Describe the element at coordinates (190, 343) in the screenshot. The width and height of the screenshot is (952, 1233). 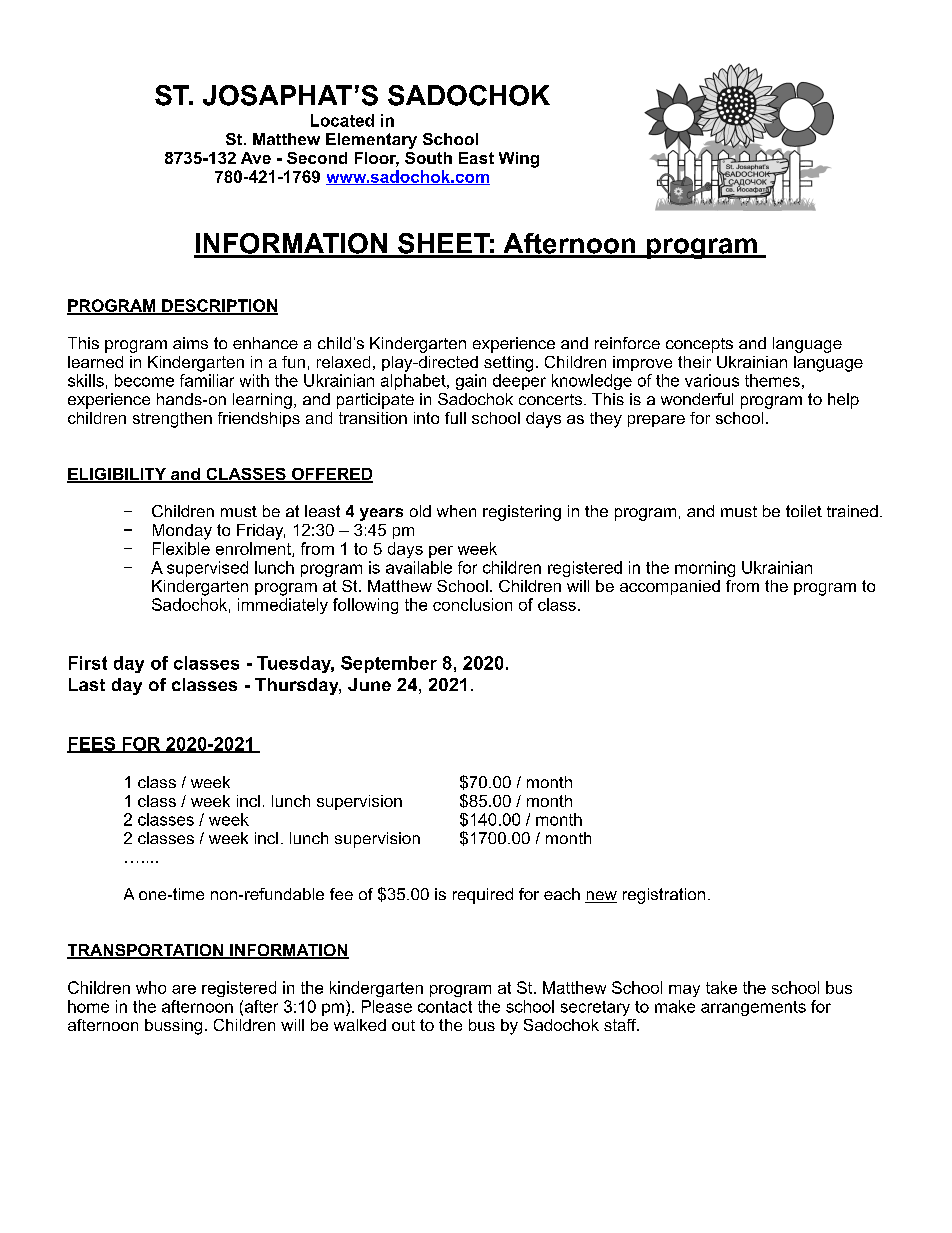
I see `aims` at that location.
